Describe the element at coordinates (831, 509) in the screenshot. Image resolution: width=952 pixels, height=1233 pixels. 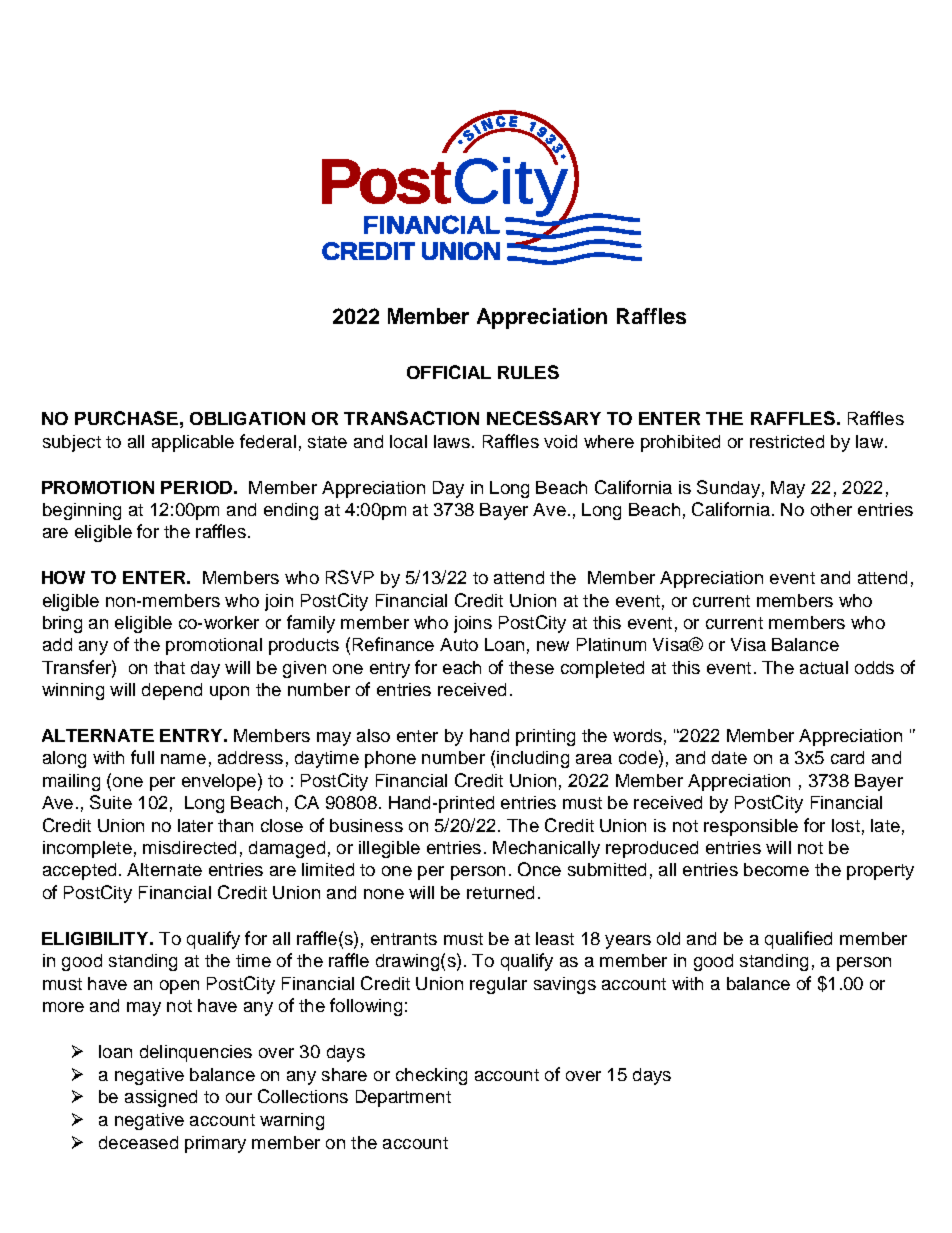
I see `other` at that location.
